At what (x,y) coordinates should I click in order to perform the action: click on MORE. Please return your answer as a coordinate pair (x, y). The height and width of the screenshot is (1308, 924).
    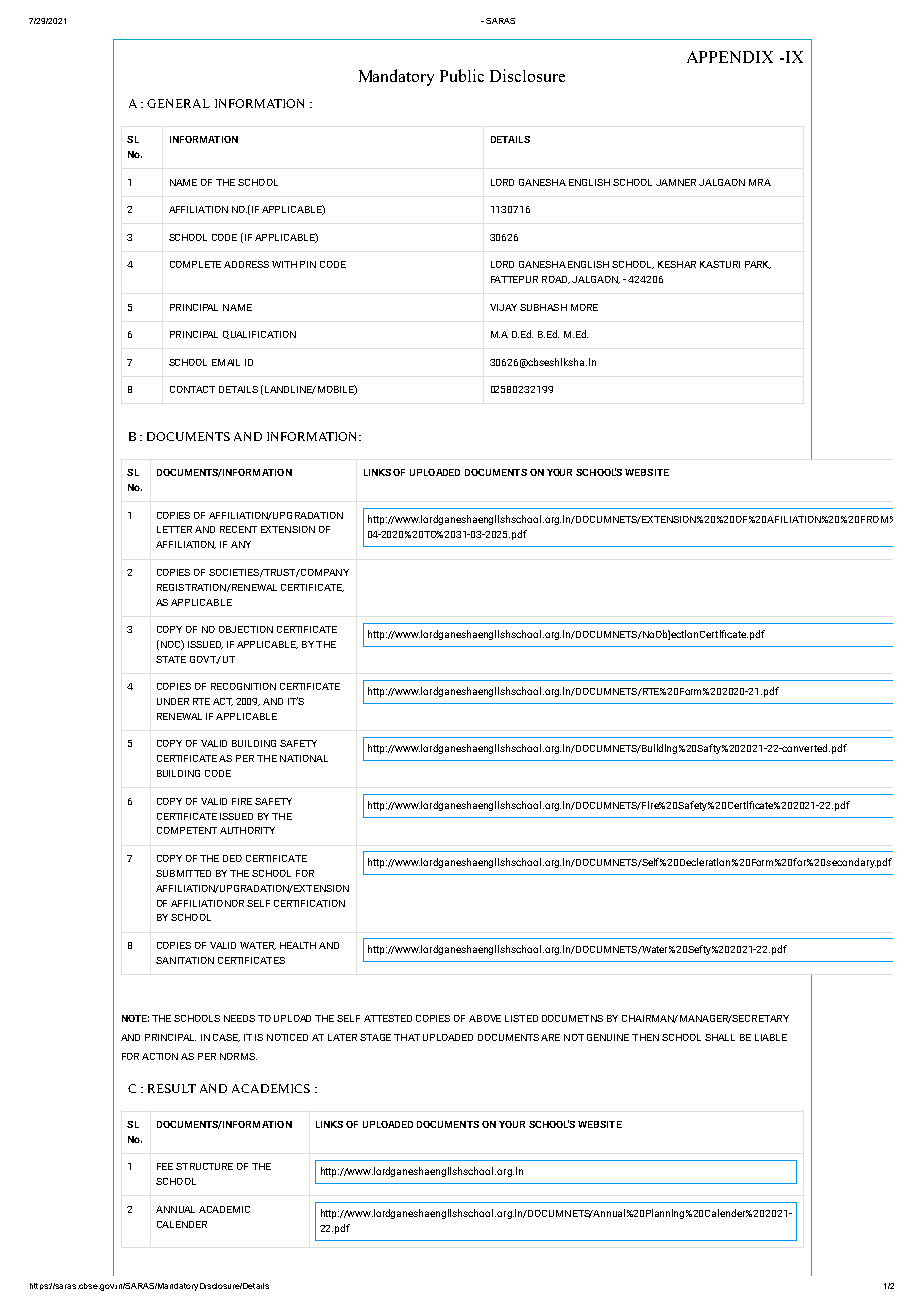
    Looking at the image, I should click on (584, 307).
